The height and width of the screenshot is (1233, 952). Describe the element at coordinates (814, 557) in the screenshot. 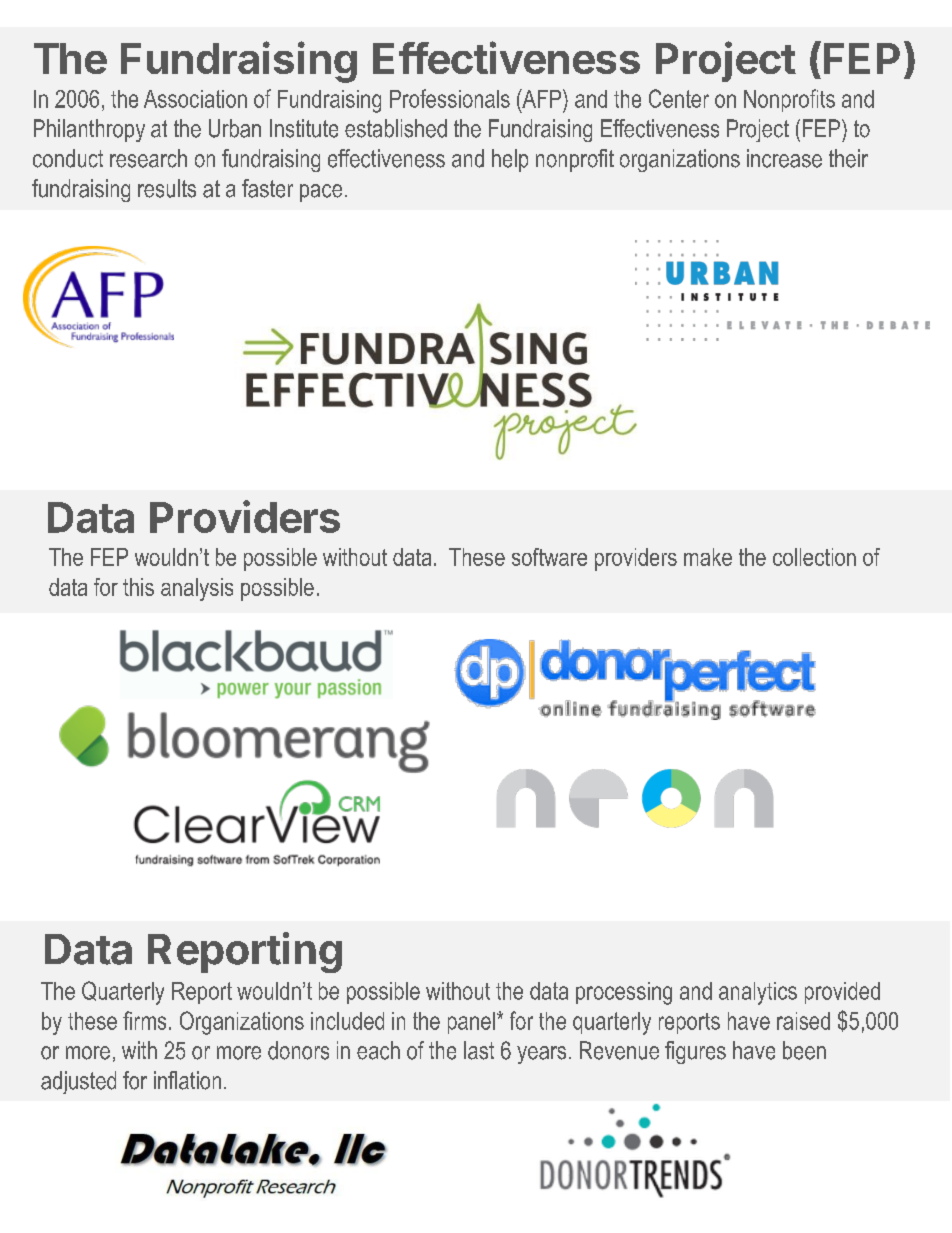

I see `collection` at that location.
